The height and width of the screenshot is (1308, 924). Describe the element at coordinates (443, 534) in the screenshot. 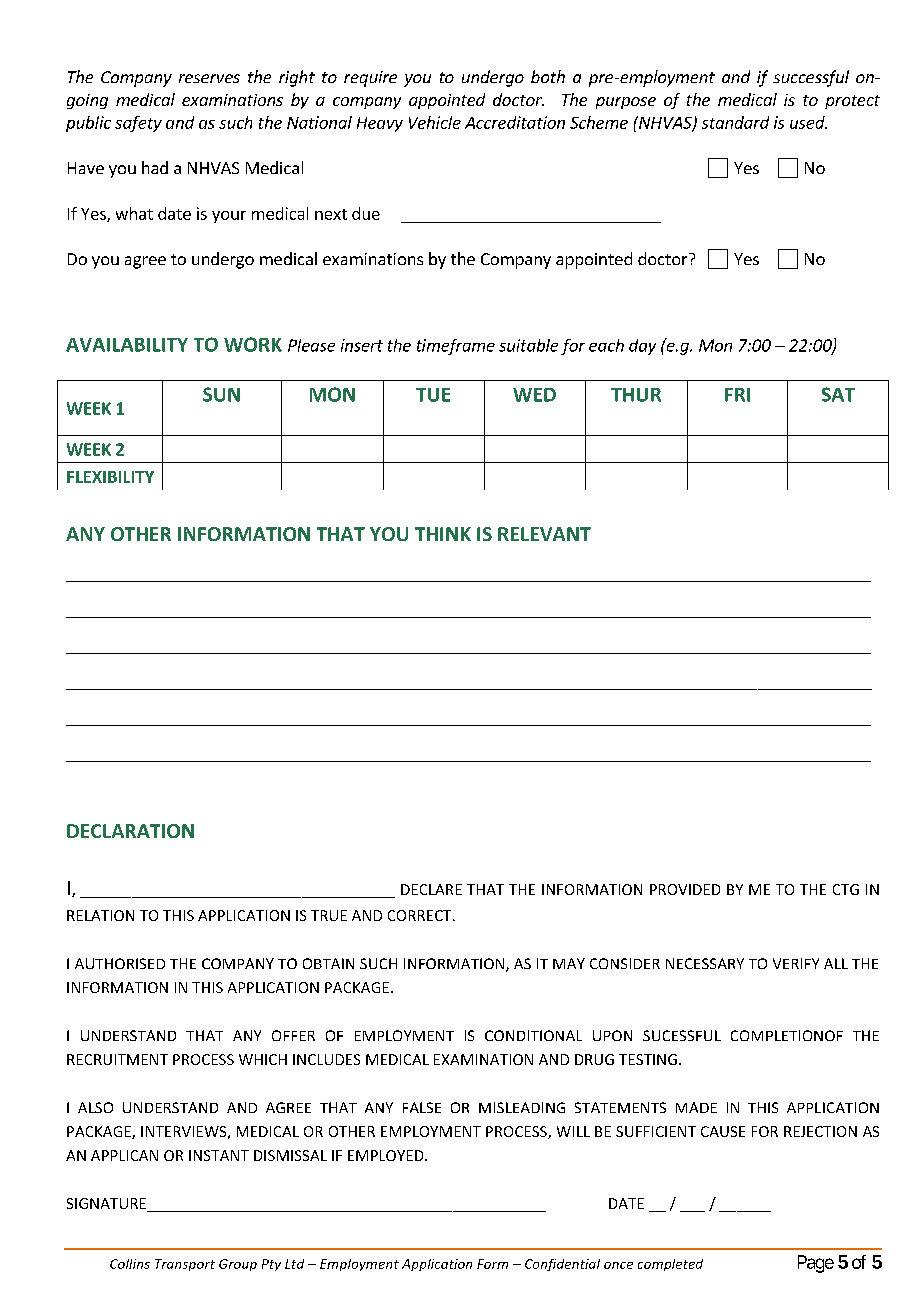

I see `THINK` at that location.
